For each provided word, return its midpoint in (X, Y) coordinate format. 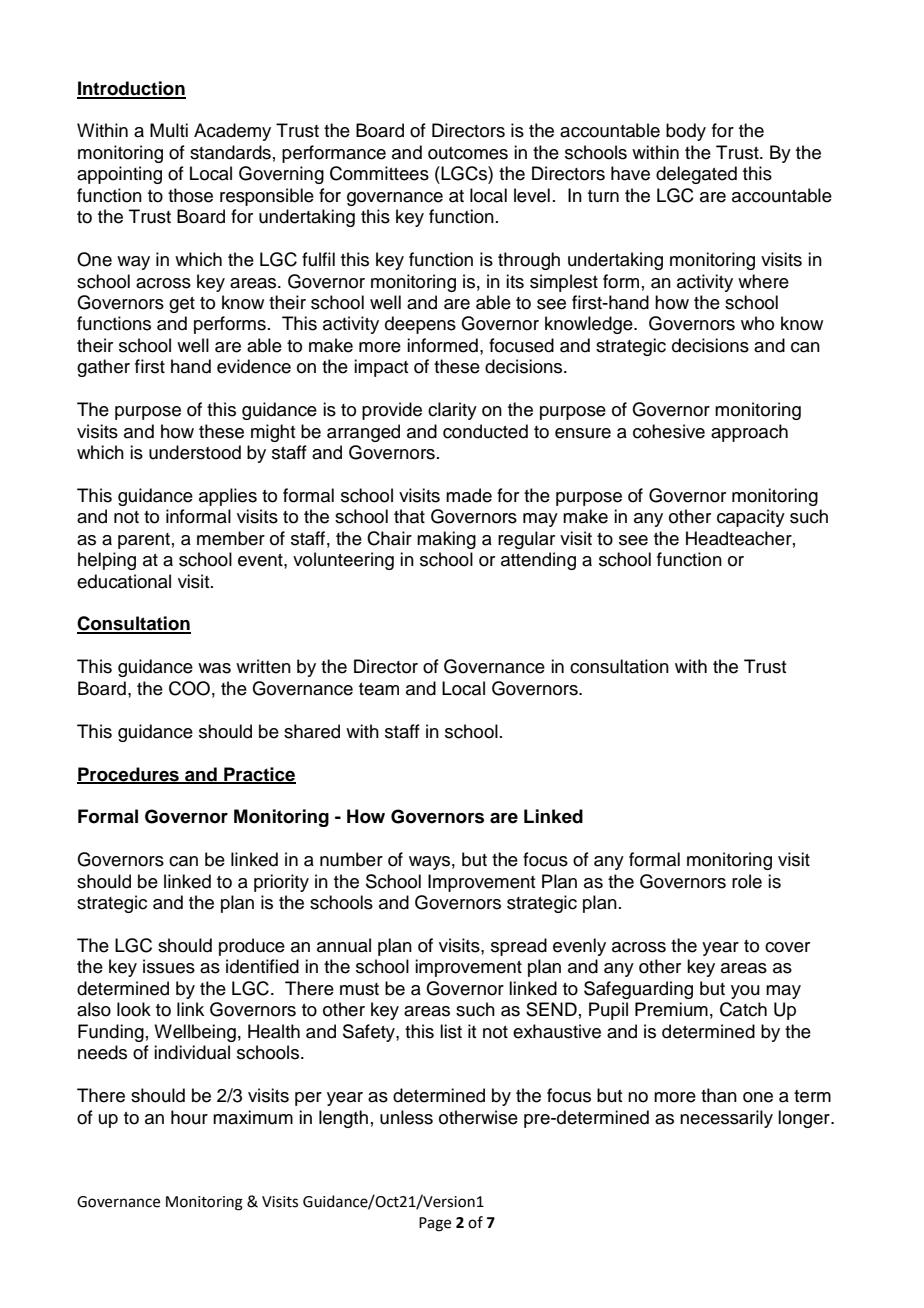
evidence (254, 366)
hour (189, 1117)
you (745, 992)
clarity (452, 411)
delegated (696, 175)
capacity (751, 518)
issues (169, 966)
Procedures (129, 775)
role (747, 881)
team (379, 689)
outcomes (468, 153)
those (190, 195)
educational (124, 581)
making (446, 540)
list (451, 1031)
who (757, 323)
